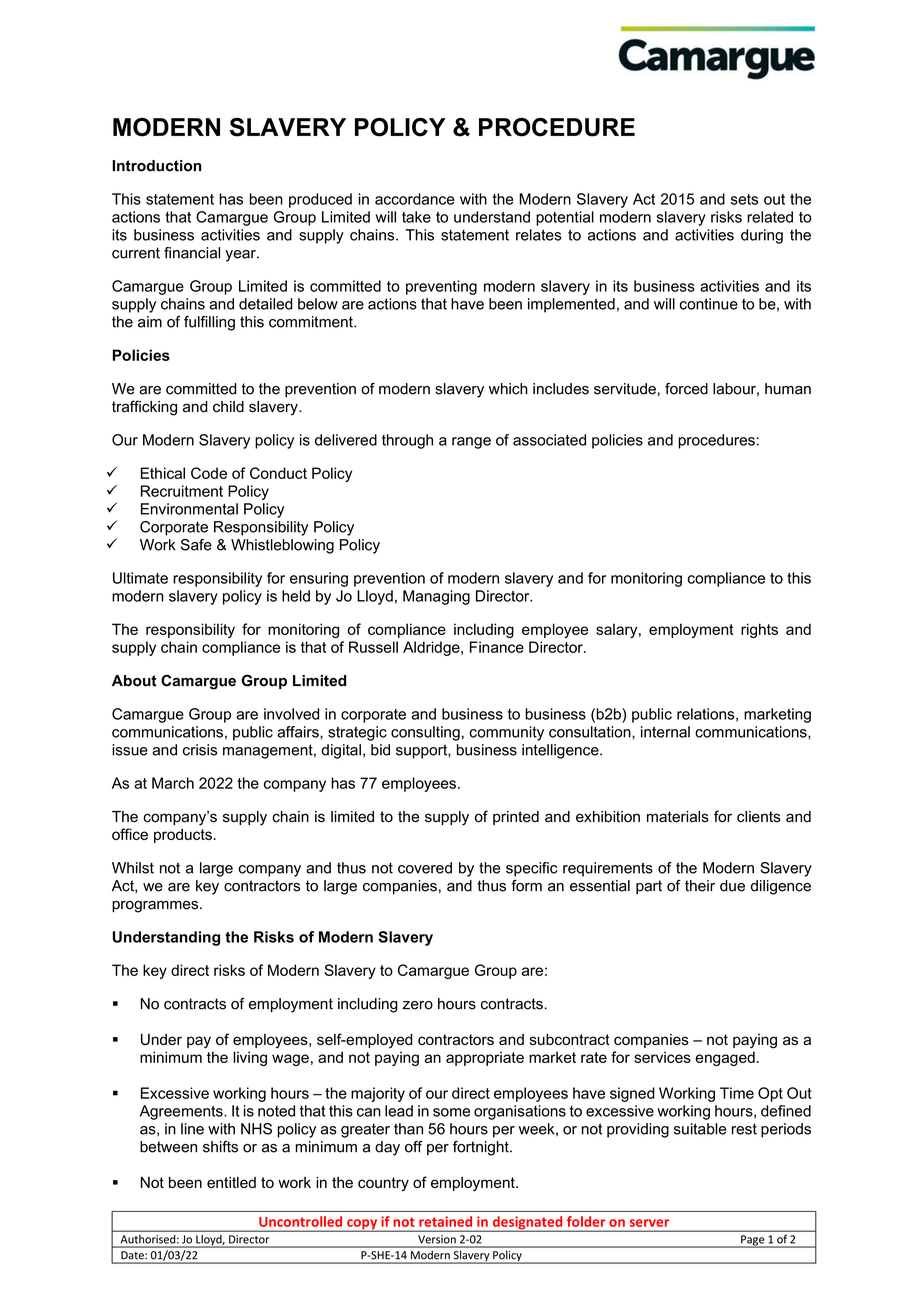 The width and height of the screenshot is (924, 1308). I want to click on sets, so click(744, 199).
